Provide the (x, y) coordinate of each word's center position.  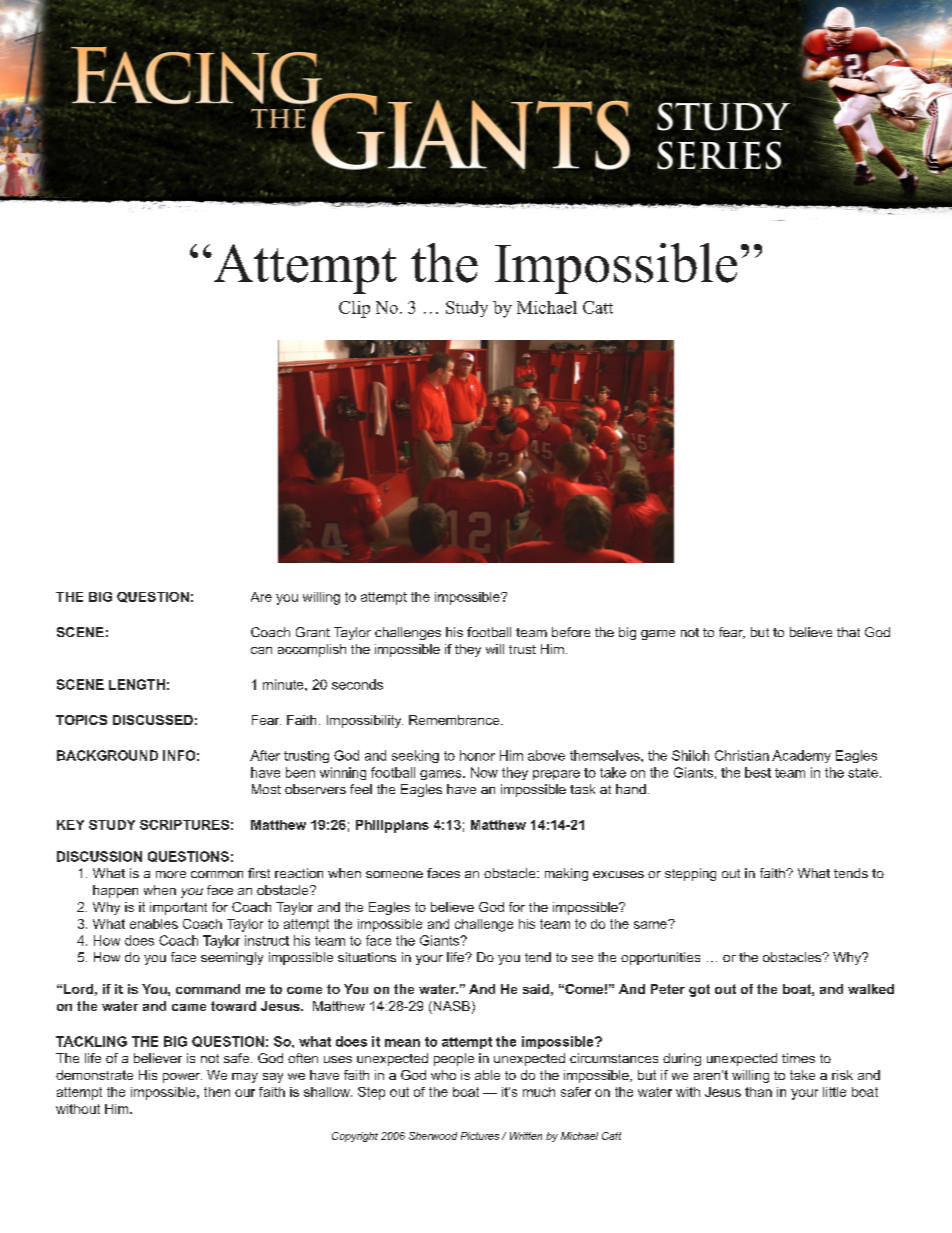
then (217, 1092)
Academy (801, 756)
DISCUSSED (153, 720)
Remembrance (455, 720)
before (571, 632)
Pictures (480, 1136)
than (758, 1092)
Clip (354, 309)
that (848, 632)
